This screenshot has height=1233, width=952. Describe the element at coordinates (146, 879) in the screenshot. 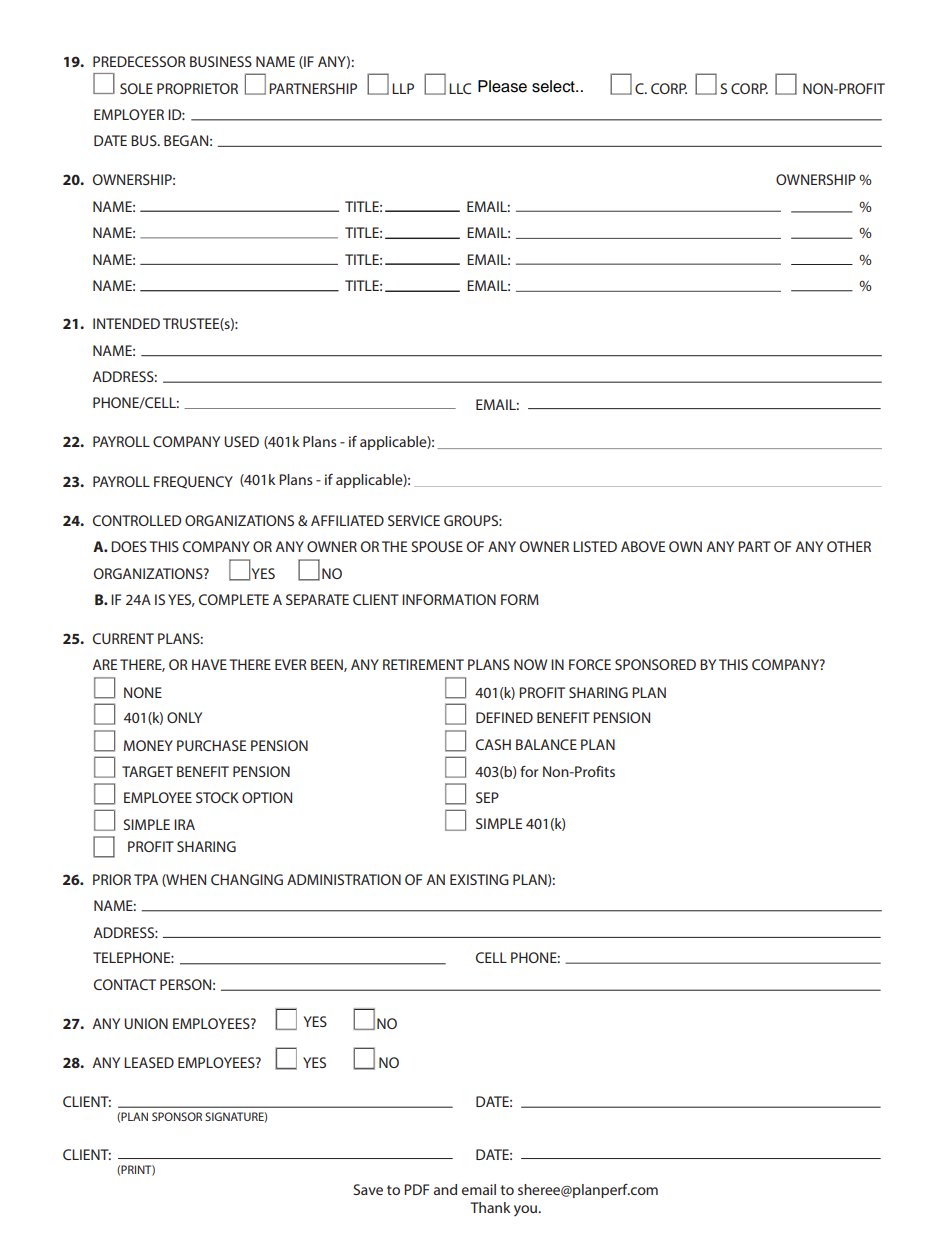

I see `TPA` at that location.
